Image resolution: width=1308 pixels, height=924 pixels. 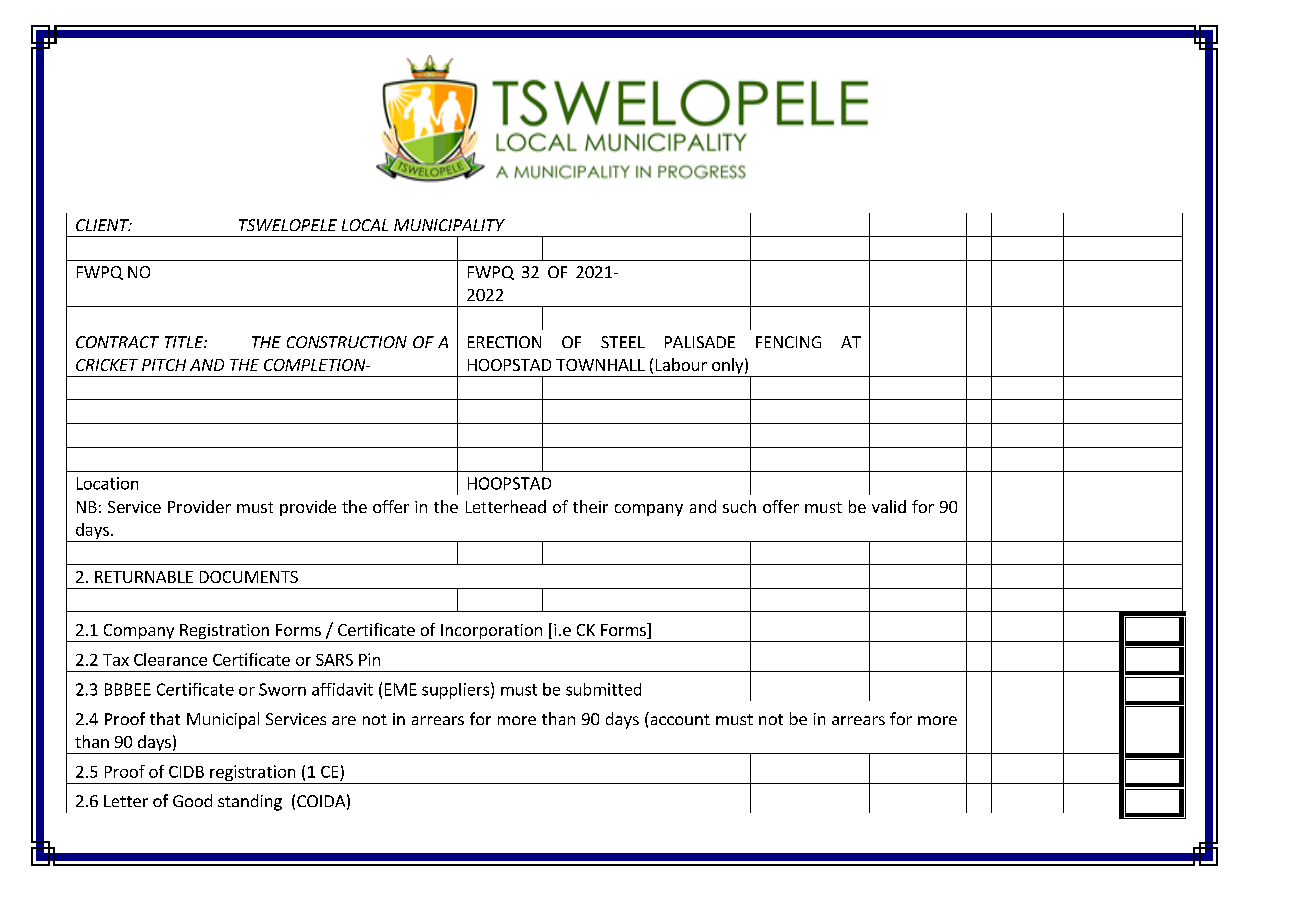 What do you see at coordinates (600, 365) in the page?
I see `TOWNHALL` at bounding box center [600, 365].
